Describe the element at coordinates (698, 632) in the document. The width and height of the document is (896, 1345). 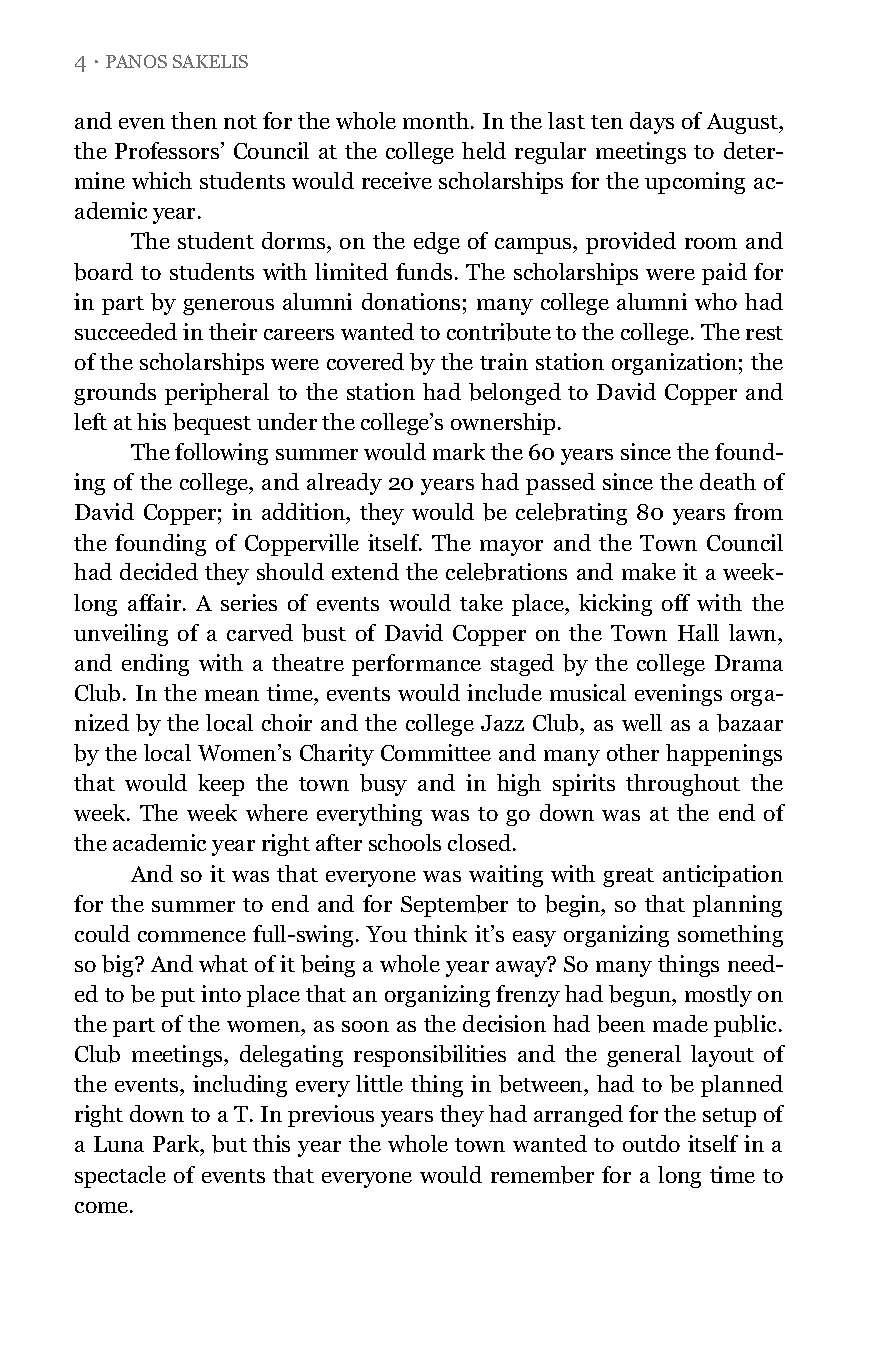
I see `Hall` at that location.
